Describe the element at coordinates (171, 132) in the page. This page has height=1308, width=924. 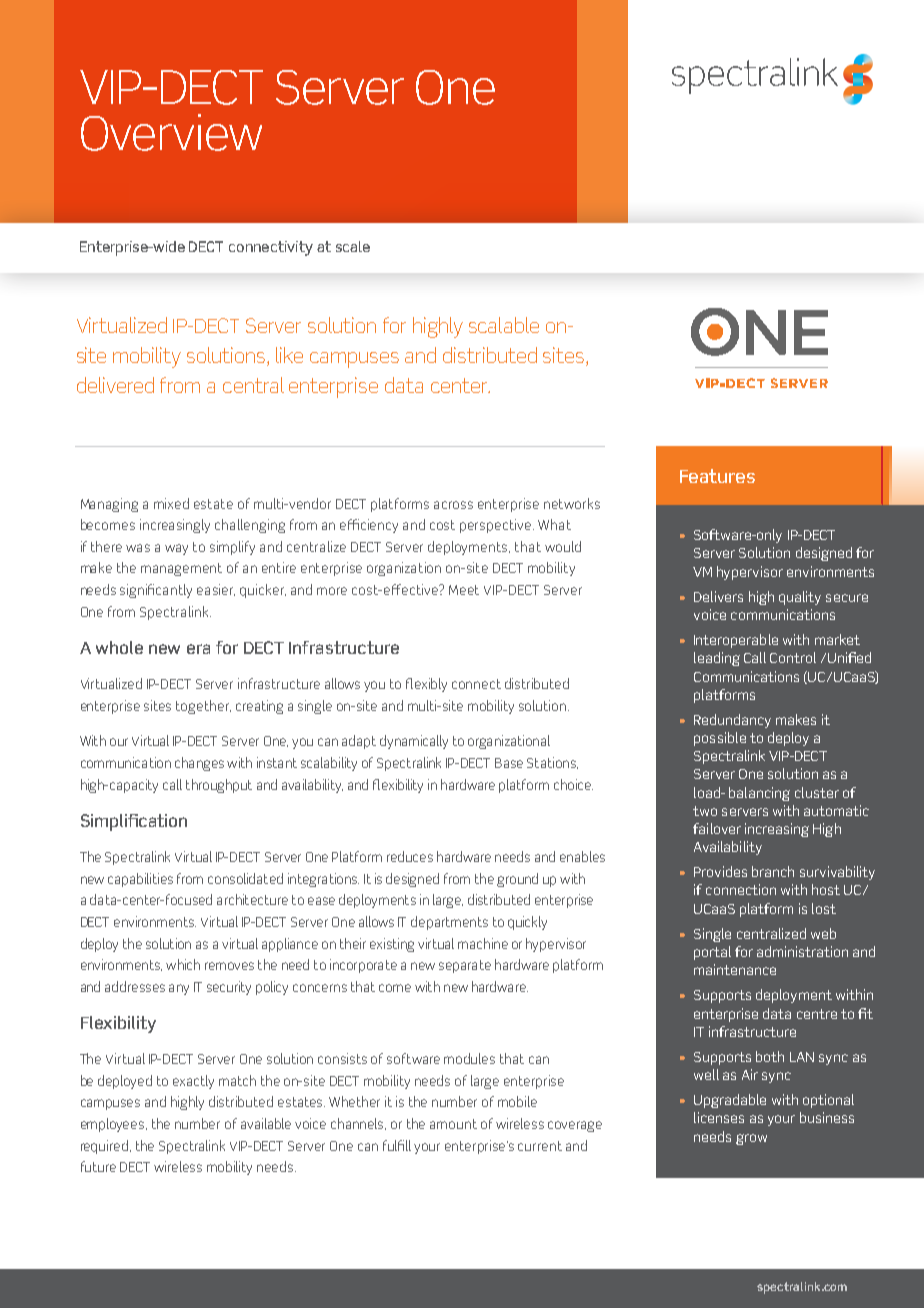
I see `Overview` at that location.
